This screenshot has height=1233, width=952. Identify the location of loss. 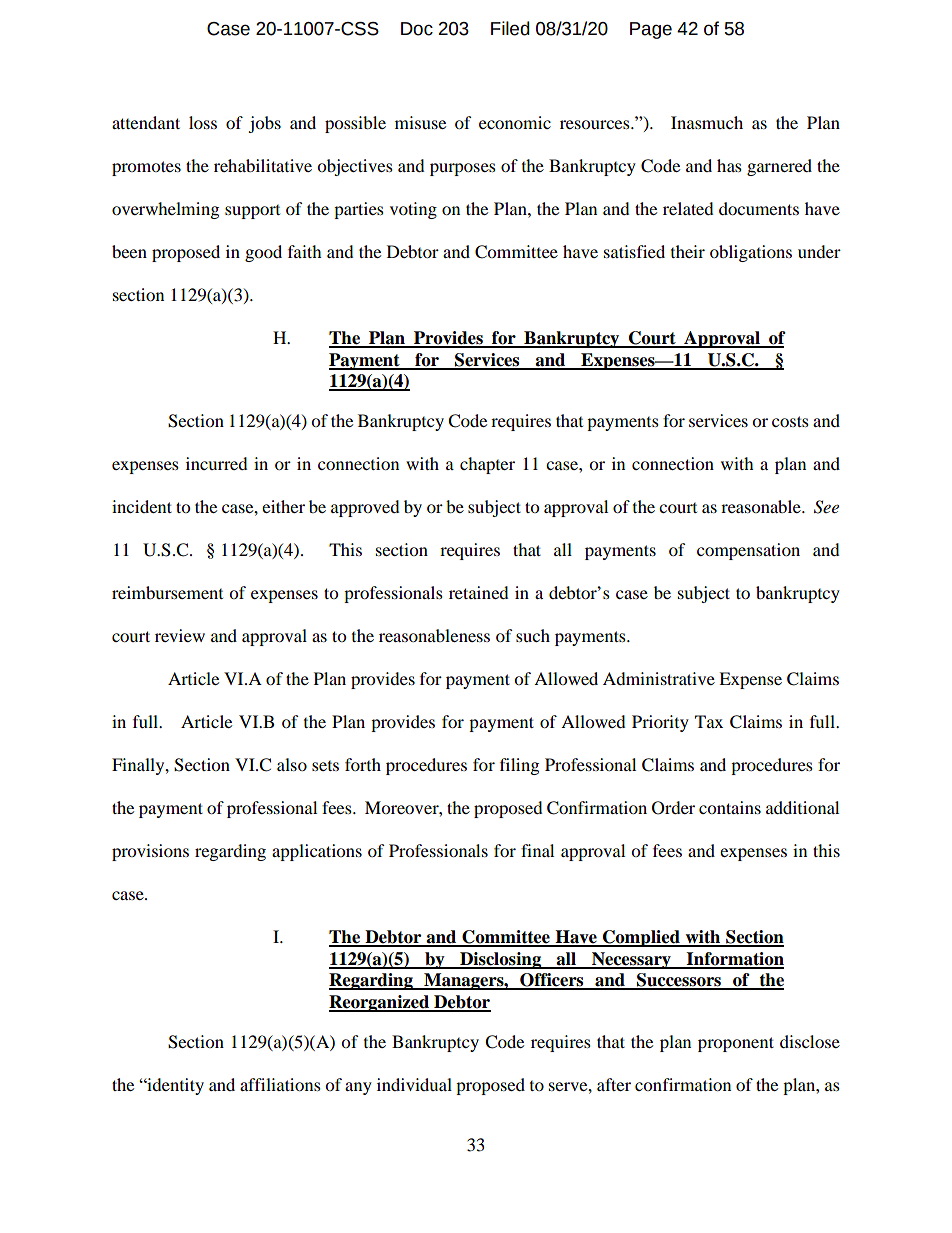
(203, 122).
